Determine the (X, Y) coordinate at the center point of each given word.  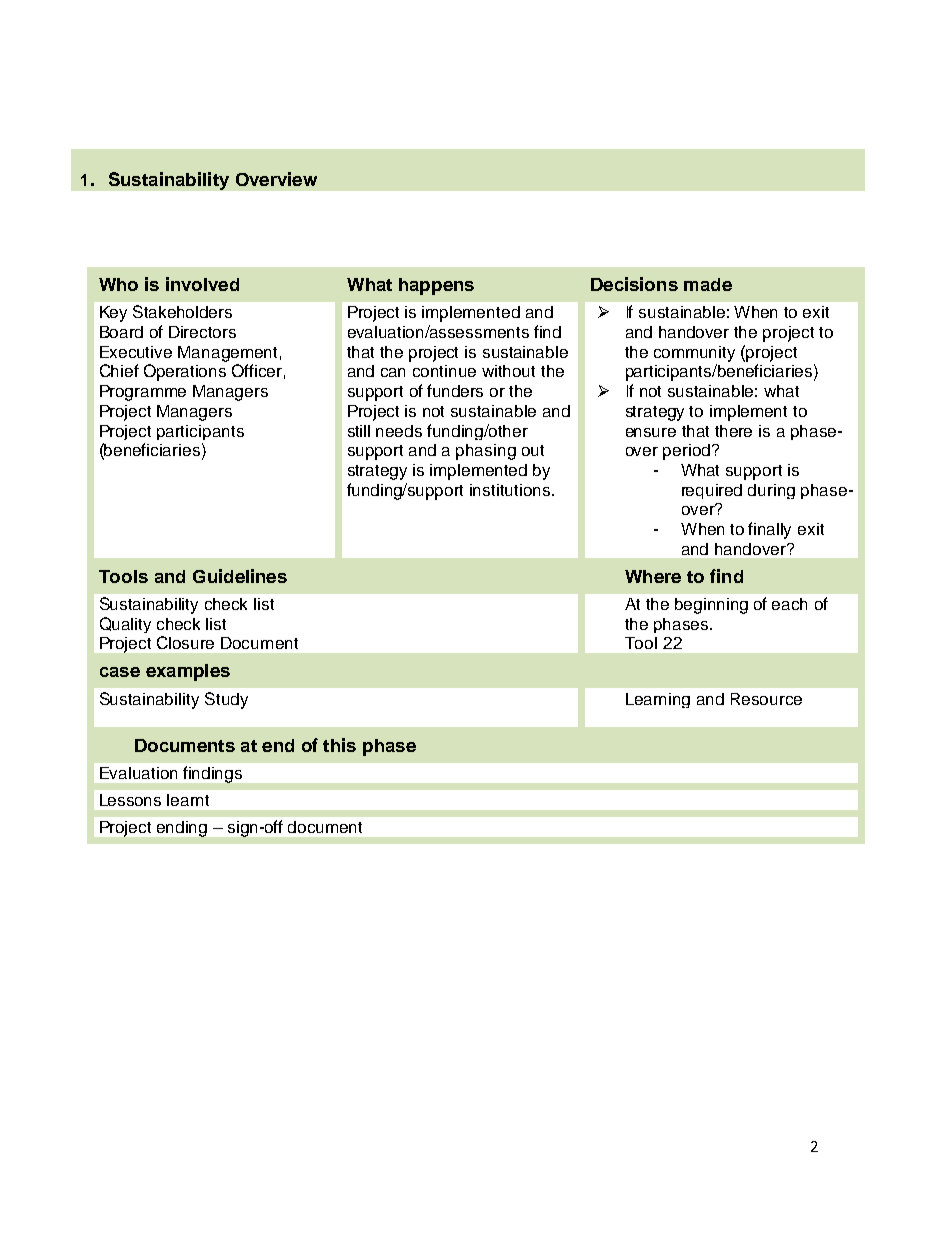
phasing (486, 452)
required (712, 491)
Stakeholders (182, 311)
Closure (185, 642)
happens (436, 286)
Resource (766, 699)
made (708, 284)
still (359, 431)
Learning (658, 700)
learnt (188, 800)
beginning (711, 606)
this (339, 745)
